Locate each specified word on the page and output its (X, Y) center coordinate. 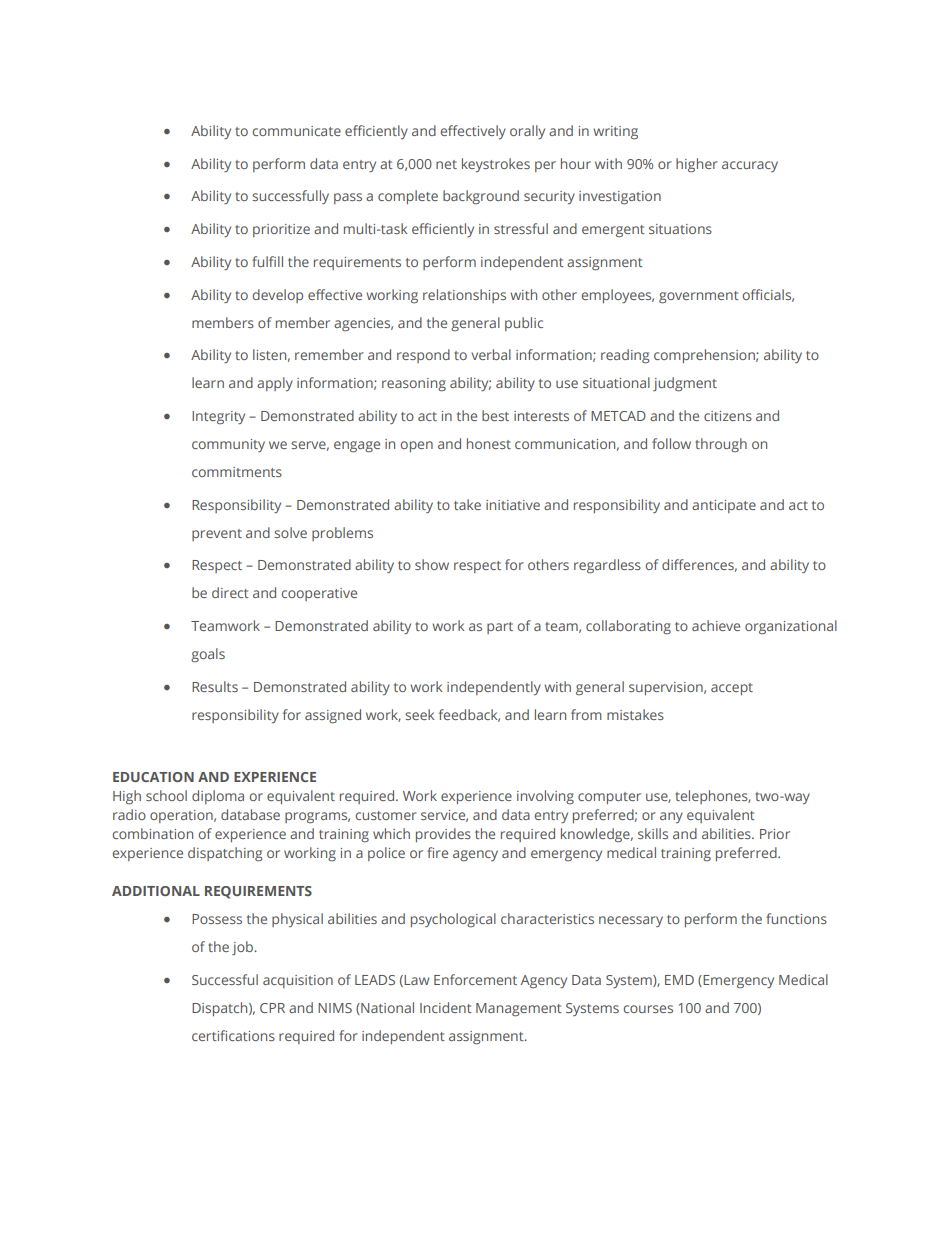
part (500, 628)
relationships (464, 296)
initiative (513, 505)
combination (153, 833)
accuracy (750, 166)
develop (278, 296)
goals (208, 655)
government (699, 297)
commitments (237, 472)
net (446, 164)
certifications (233, 1035)
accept (732, 689)
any (671, 817)
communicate (297, 131)
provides (443, 835)
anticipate (724, 506)
